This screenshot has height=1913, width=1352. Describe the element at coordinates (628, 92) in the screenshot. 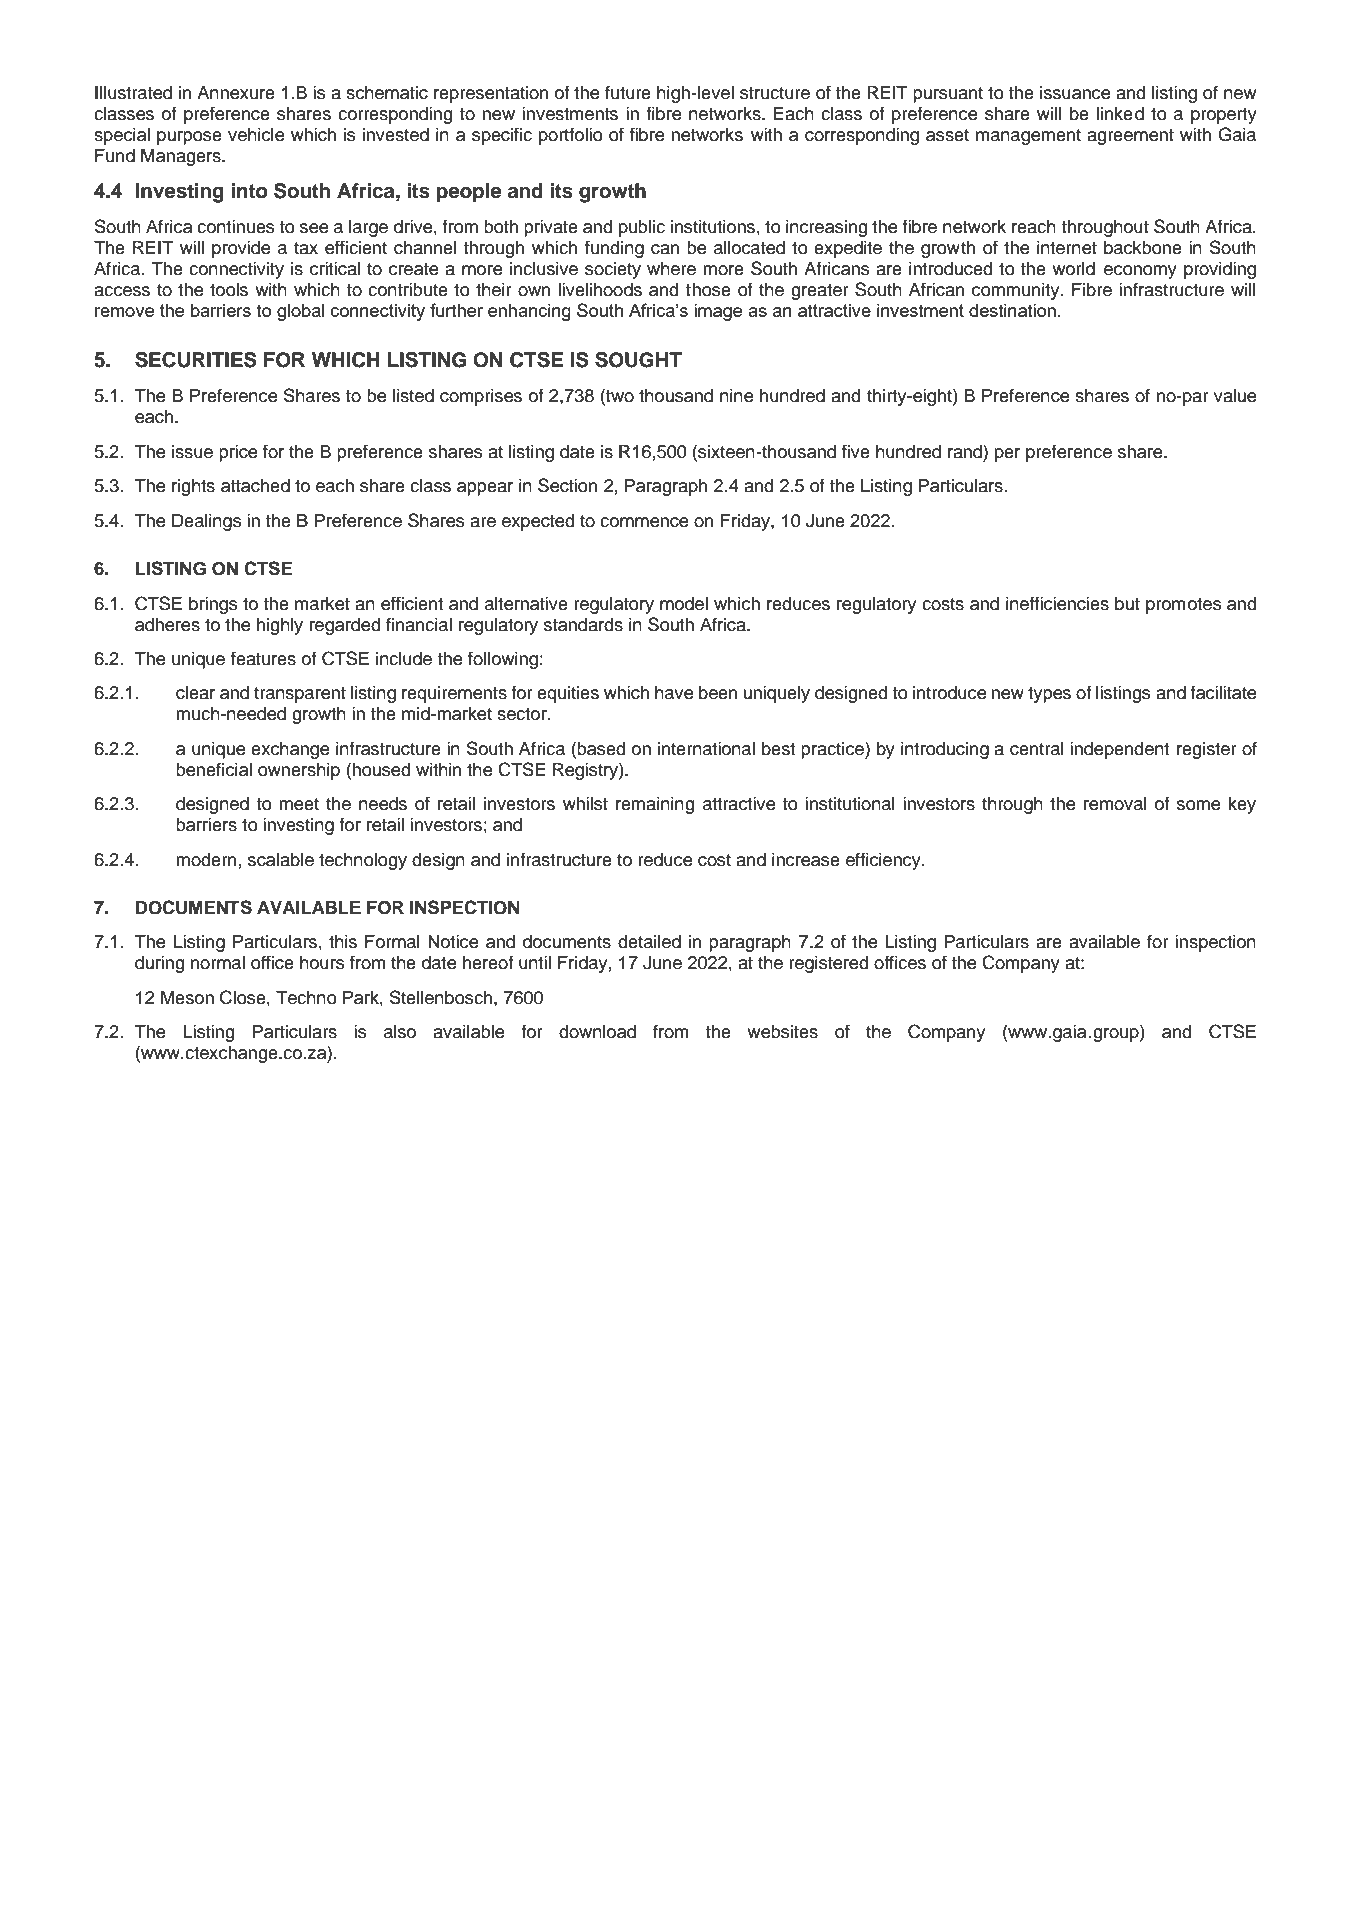

I see `future` at that location.
